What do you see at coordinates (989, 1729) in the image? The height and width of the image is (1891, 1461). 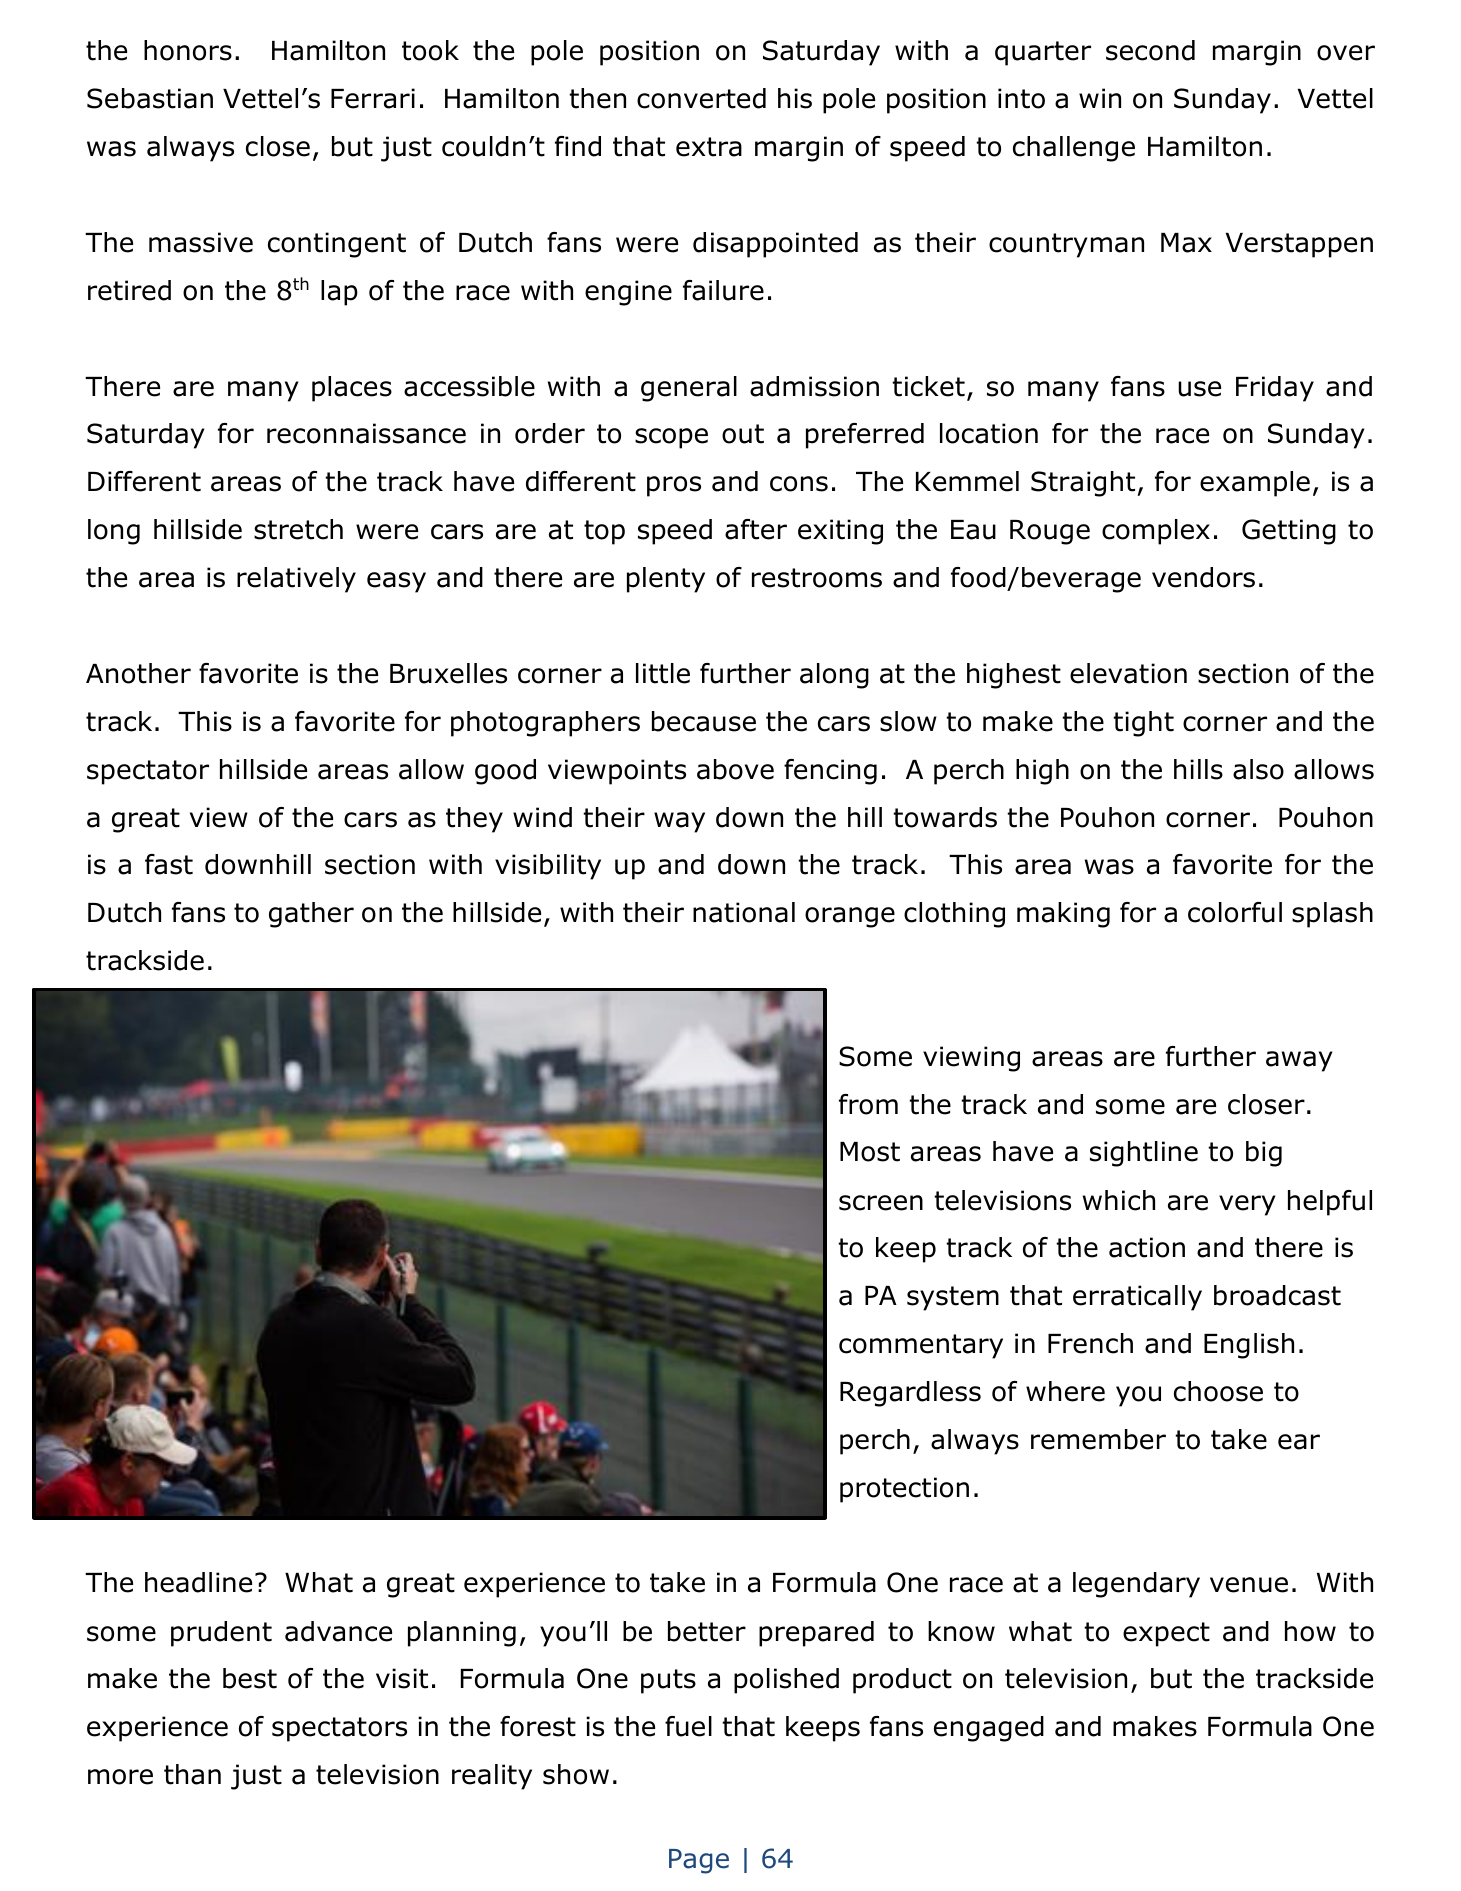 I see `engaged` at bounding box center [989, 1729].
